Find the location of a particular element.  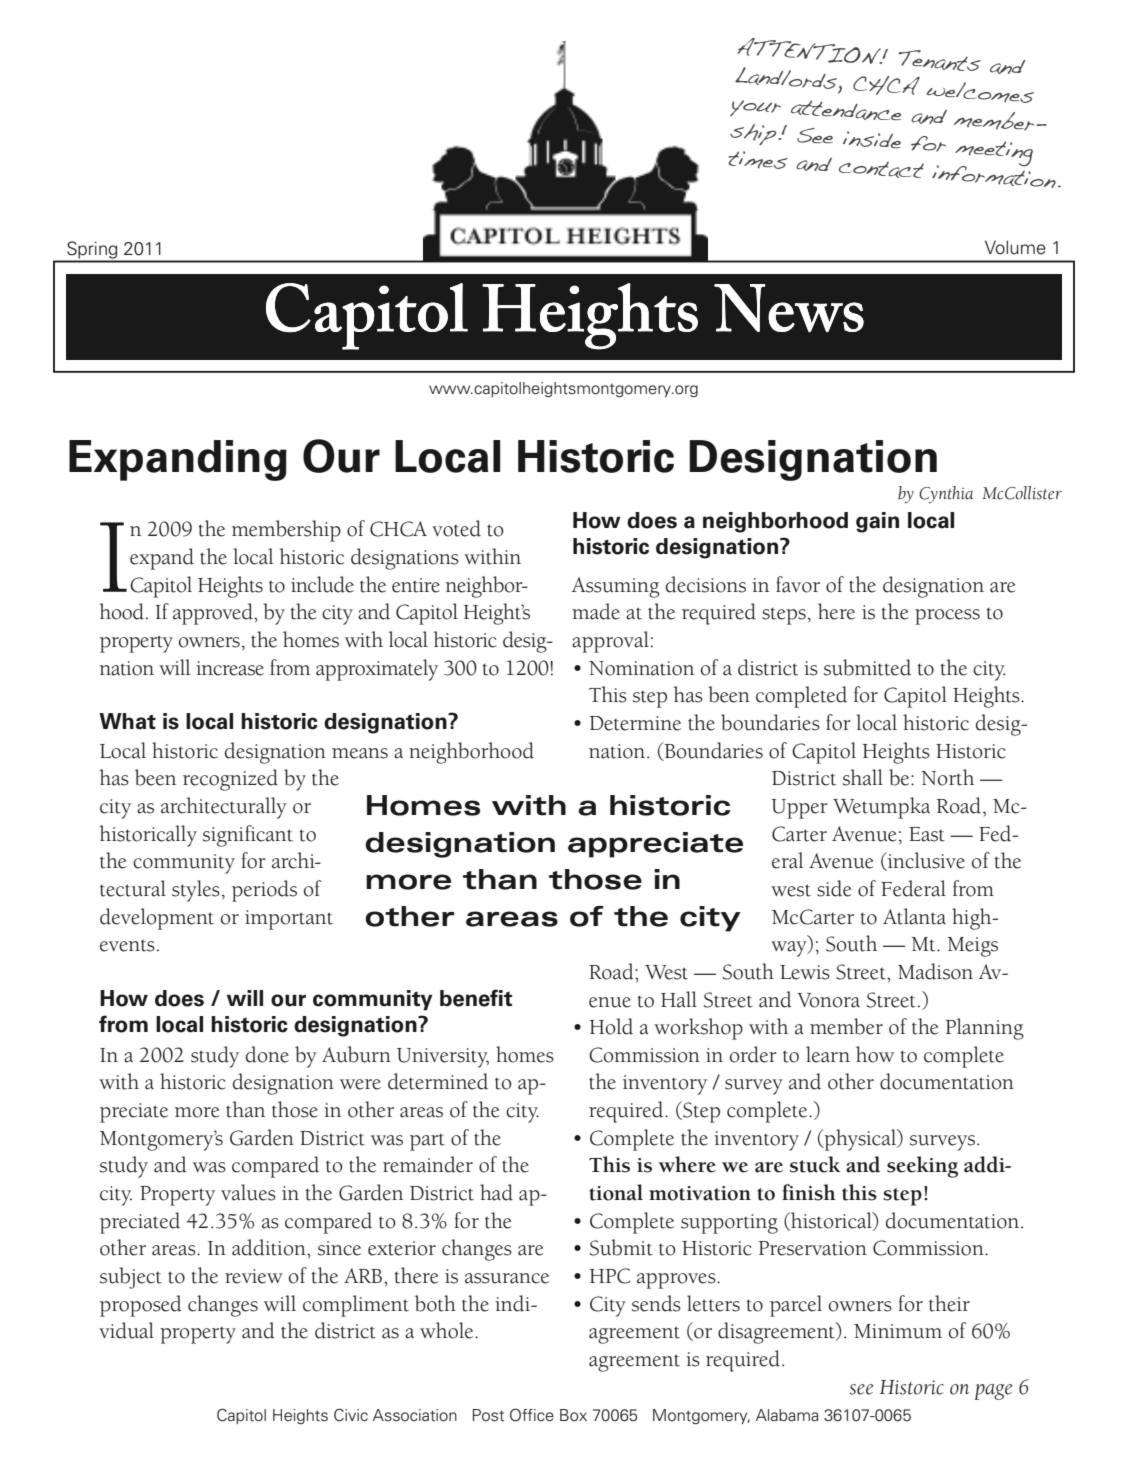

Volume is located at coordinates (1015, 247).
